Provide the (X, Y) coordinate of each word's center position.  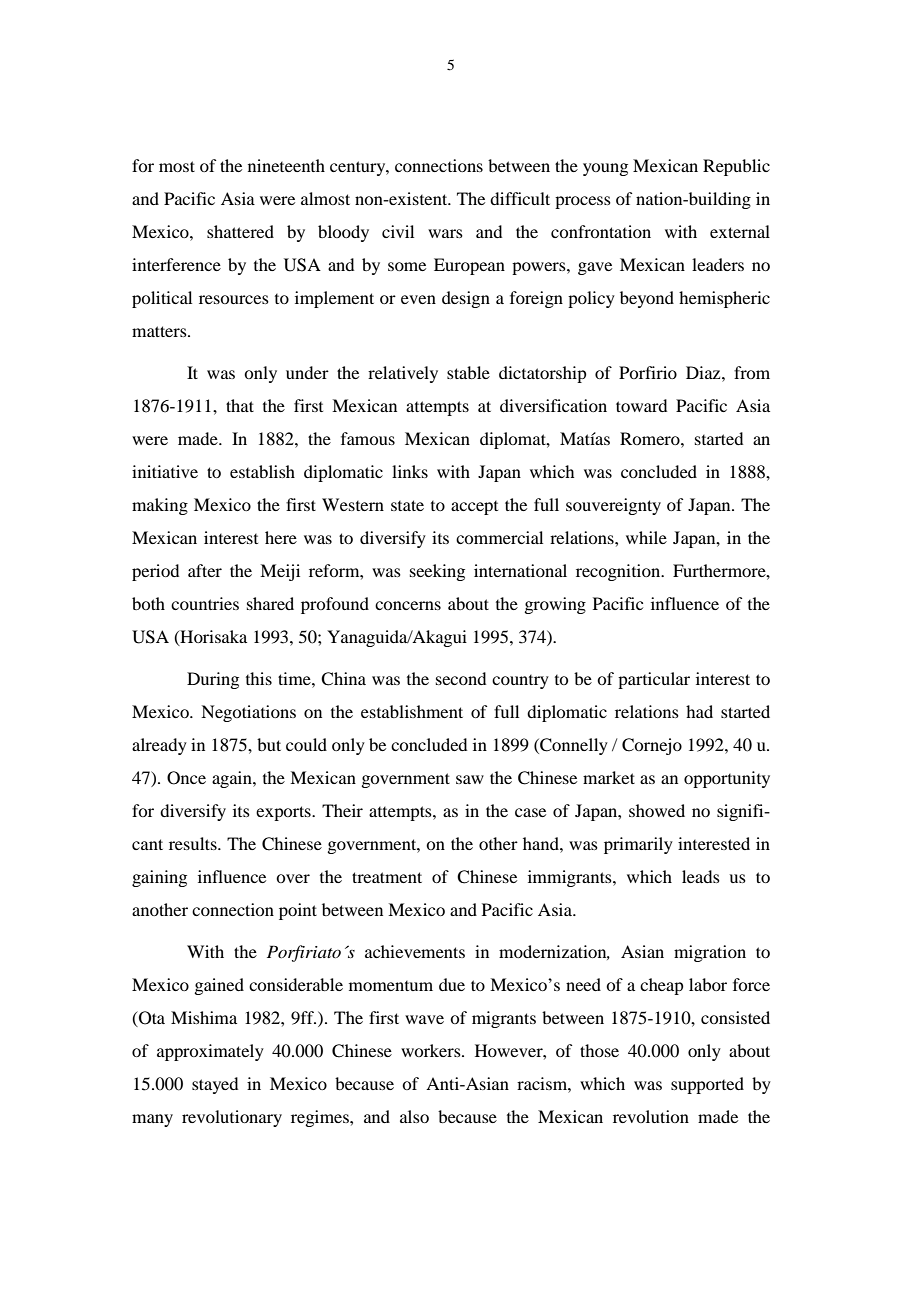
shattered (240, 231)
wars (445, 233)
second (461, 678)
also (414, 1116)
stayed (215, 1085)
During (213, 680)
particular (654, 680)
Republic (736, 167)
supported (707, 1085)
